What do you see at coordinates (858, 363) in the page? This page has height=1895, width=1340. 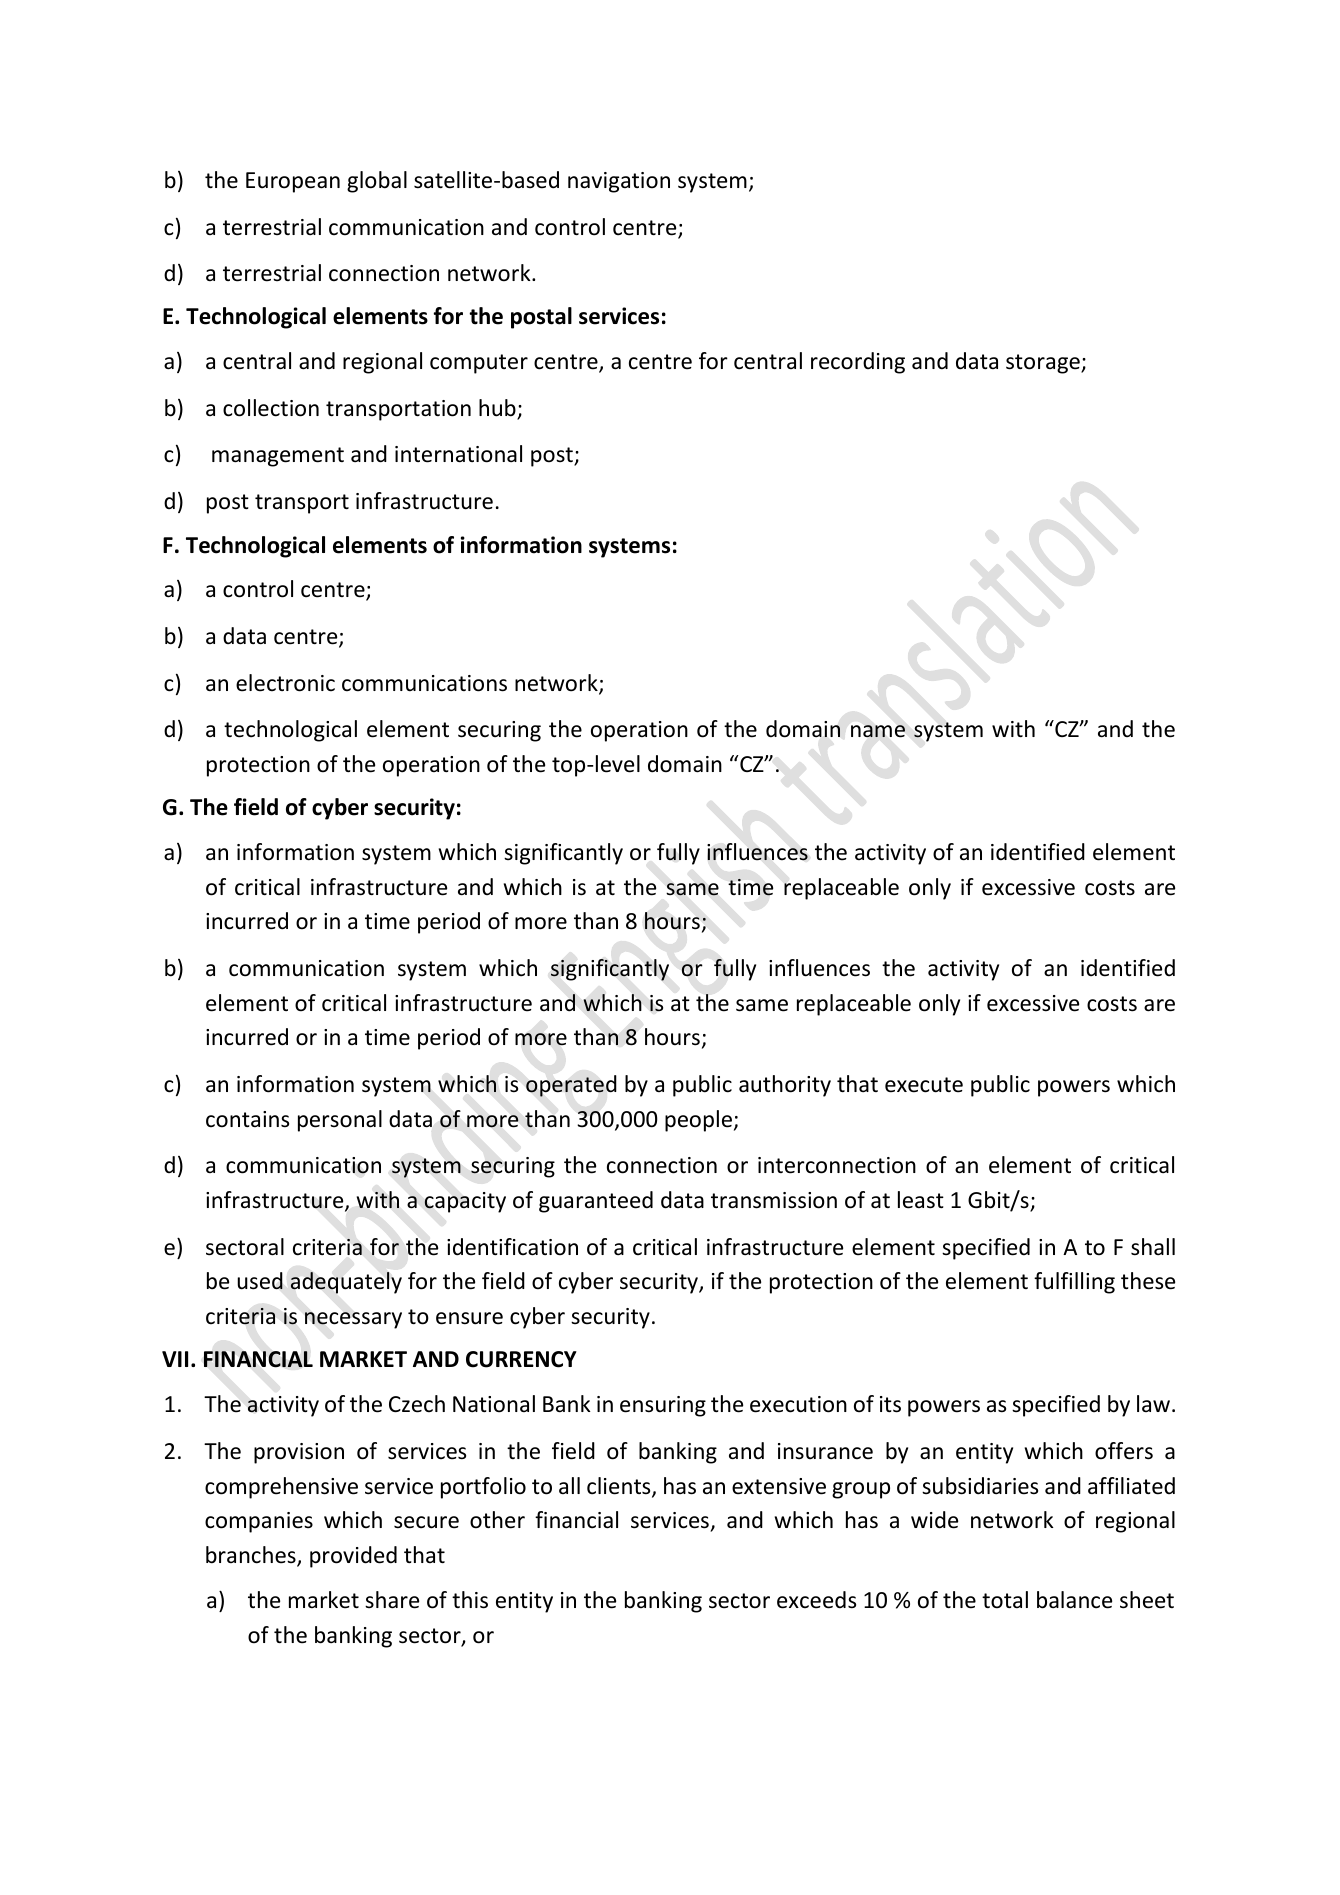 I see `recording` at bounding box center [858, 363].
